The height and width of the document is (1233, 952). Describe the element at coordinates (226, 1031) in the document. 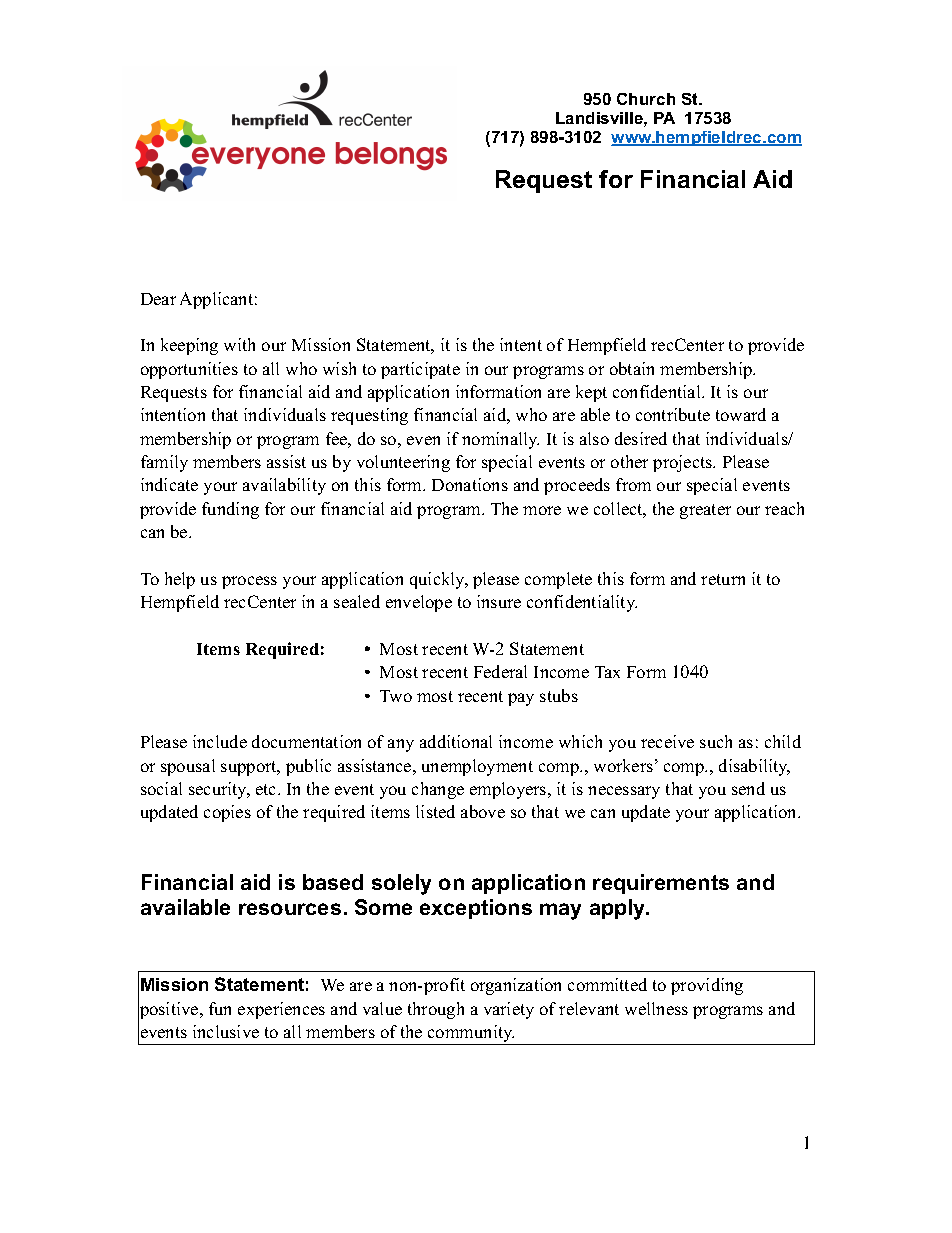

I see `inclusive` at that location.
